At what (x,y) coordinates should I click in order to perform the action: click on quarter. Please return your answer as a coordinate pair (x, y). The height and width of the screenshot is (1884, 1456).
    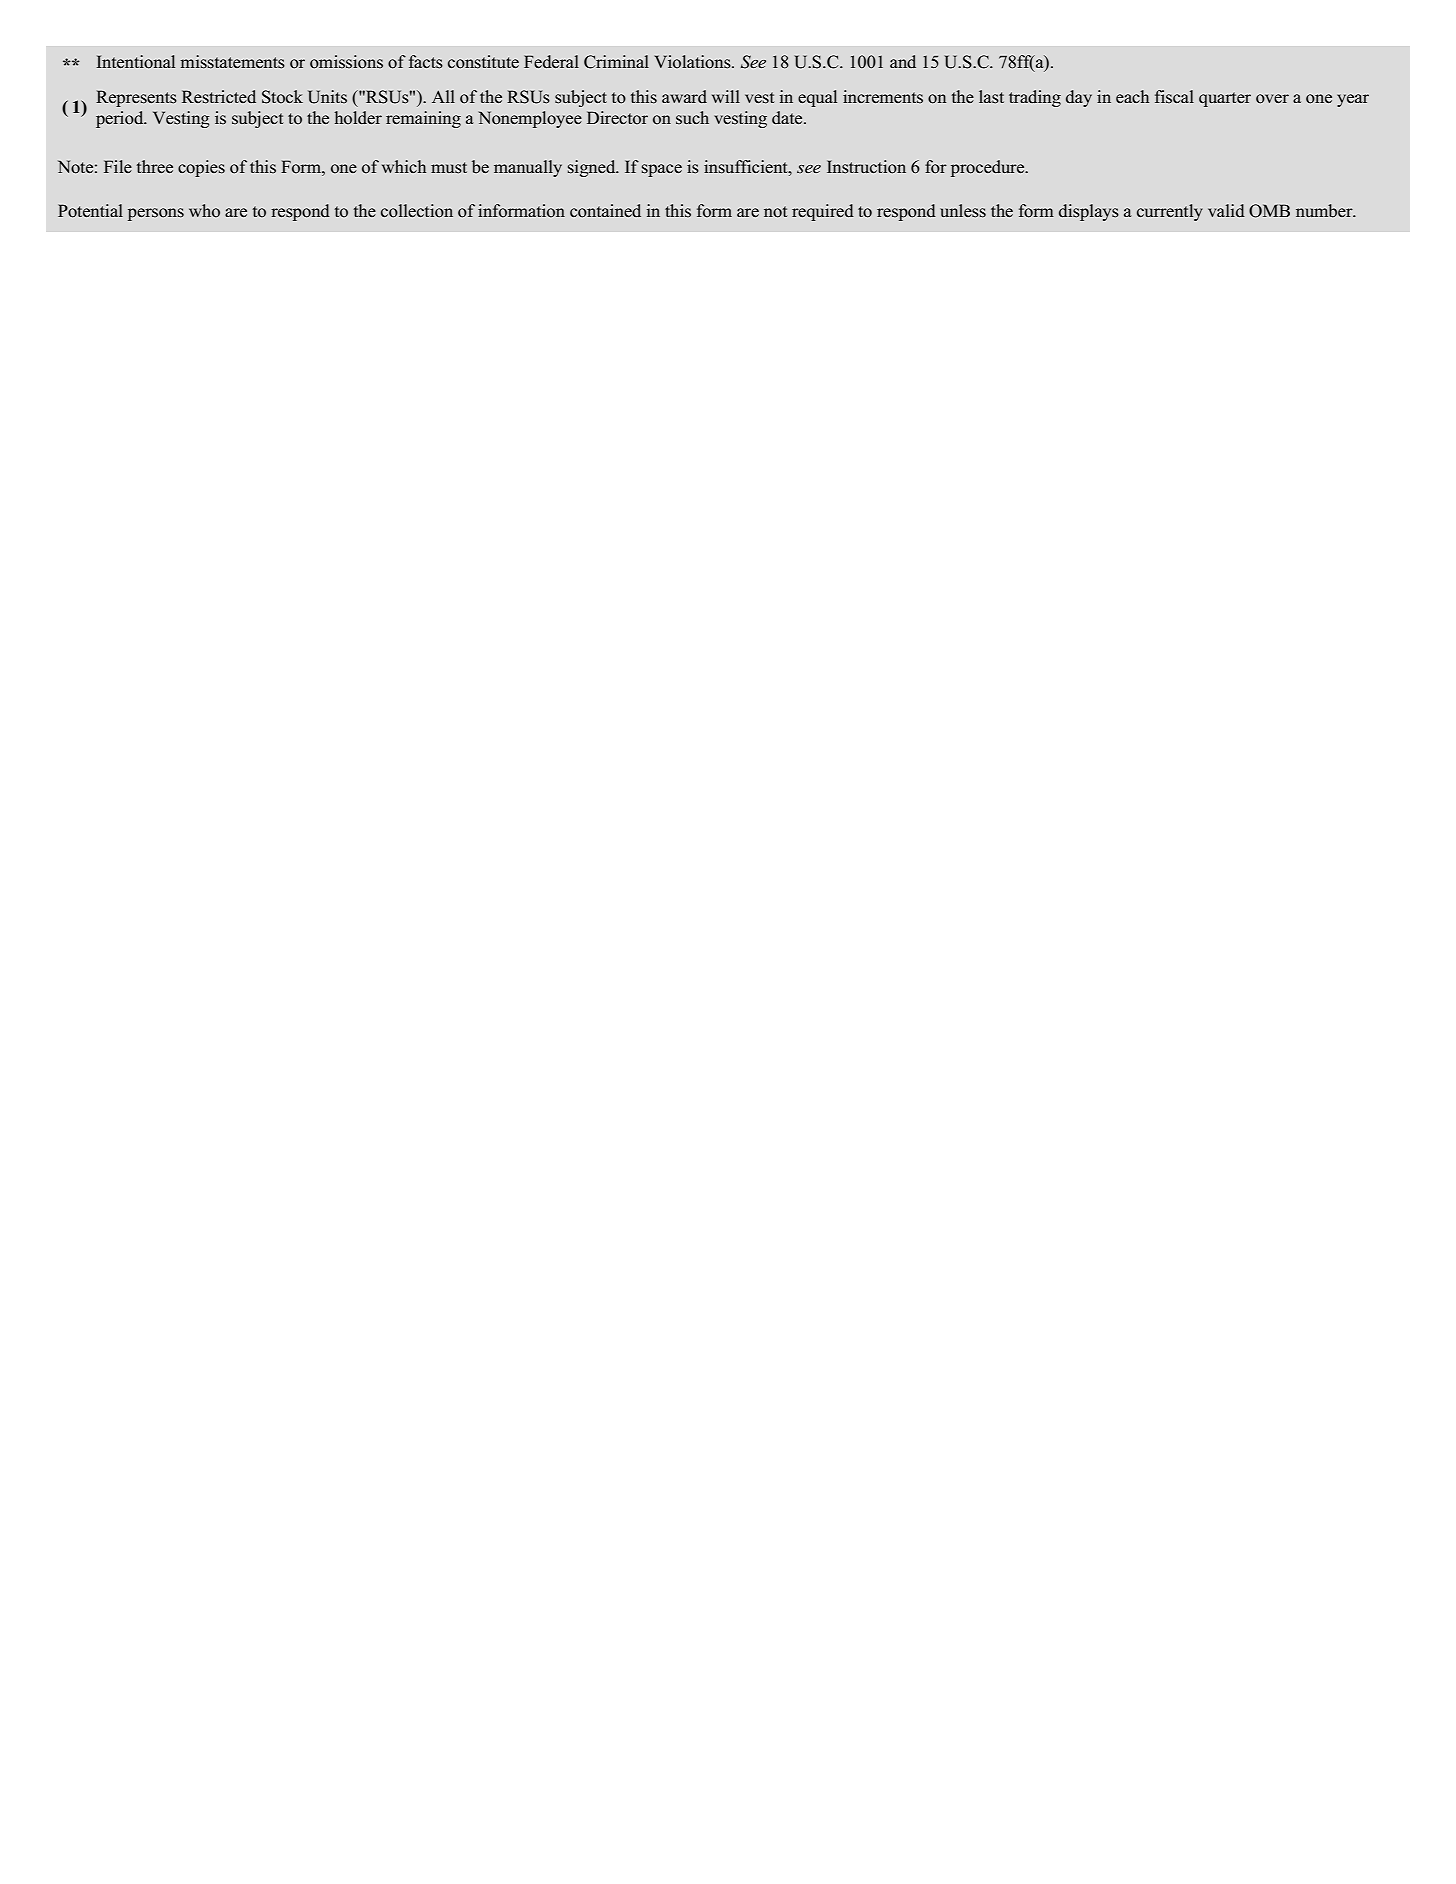
    Looking at the image, I should click on (1225, 99).
